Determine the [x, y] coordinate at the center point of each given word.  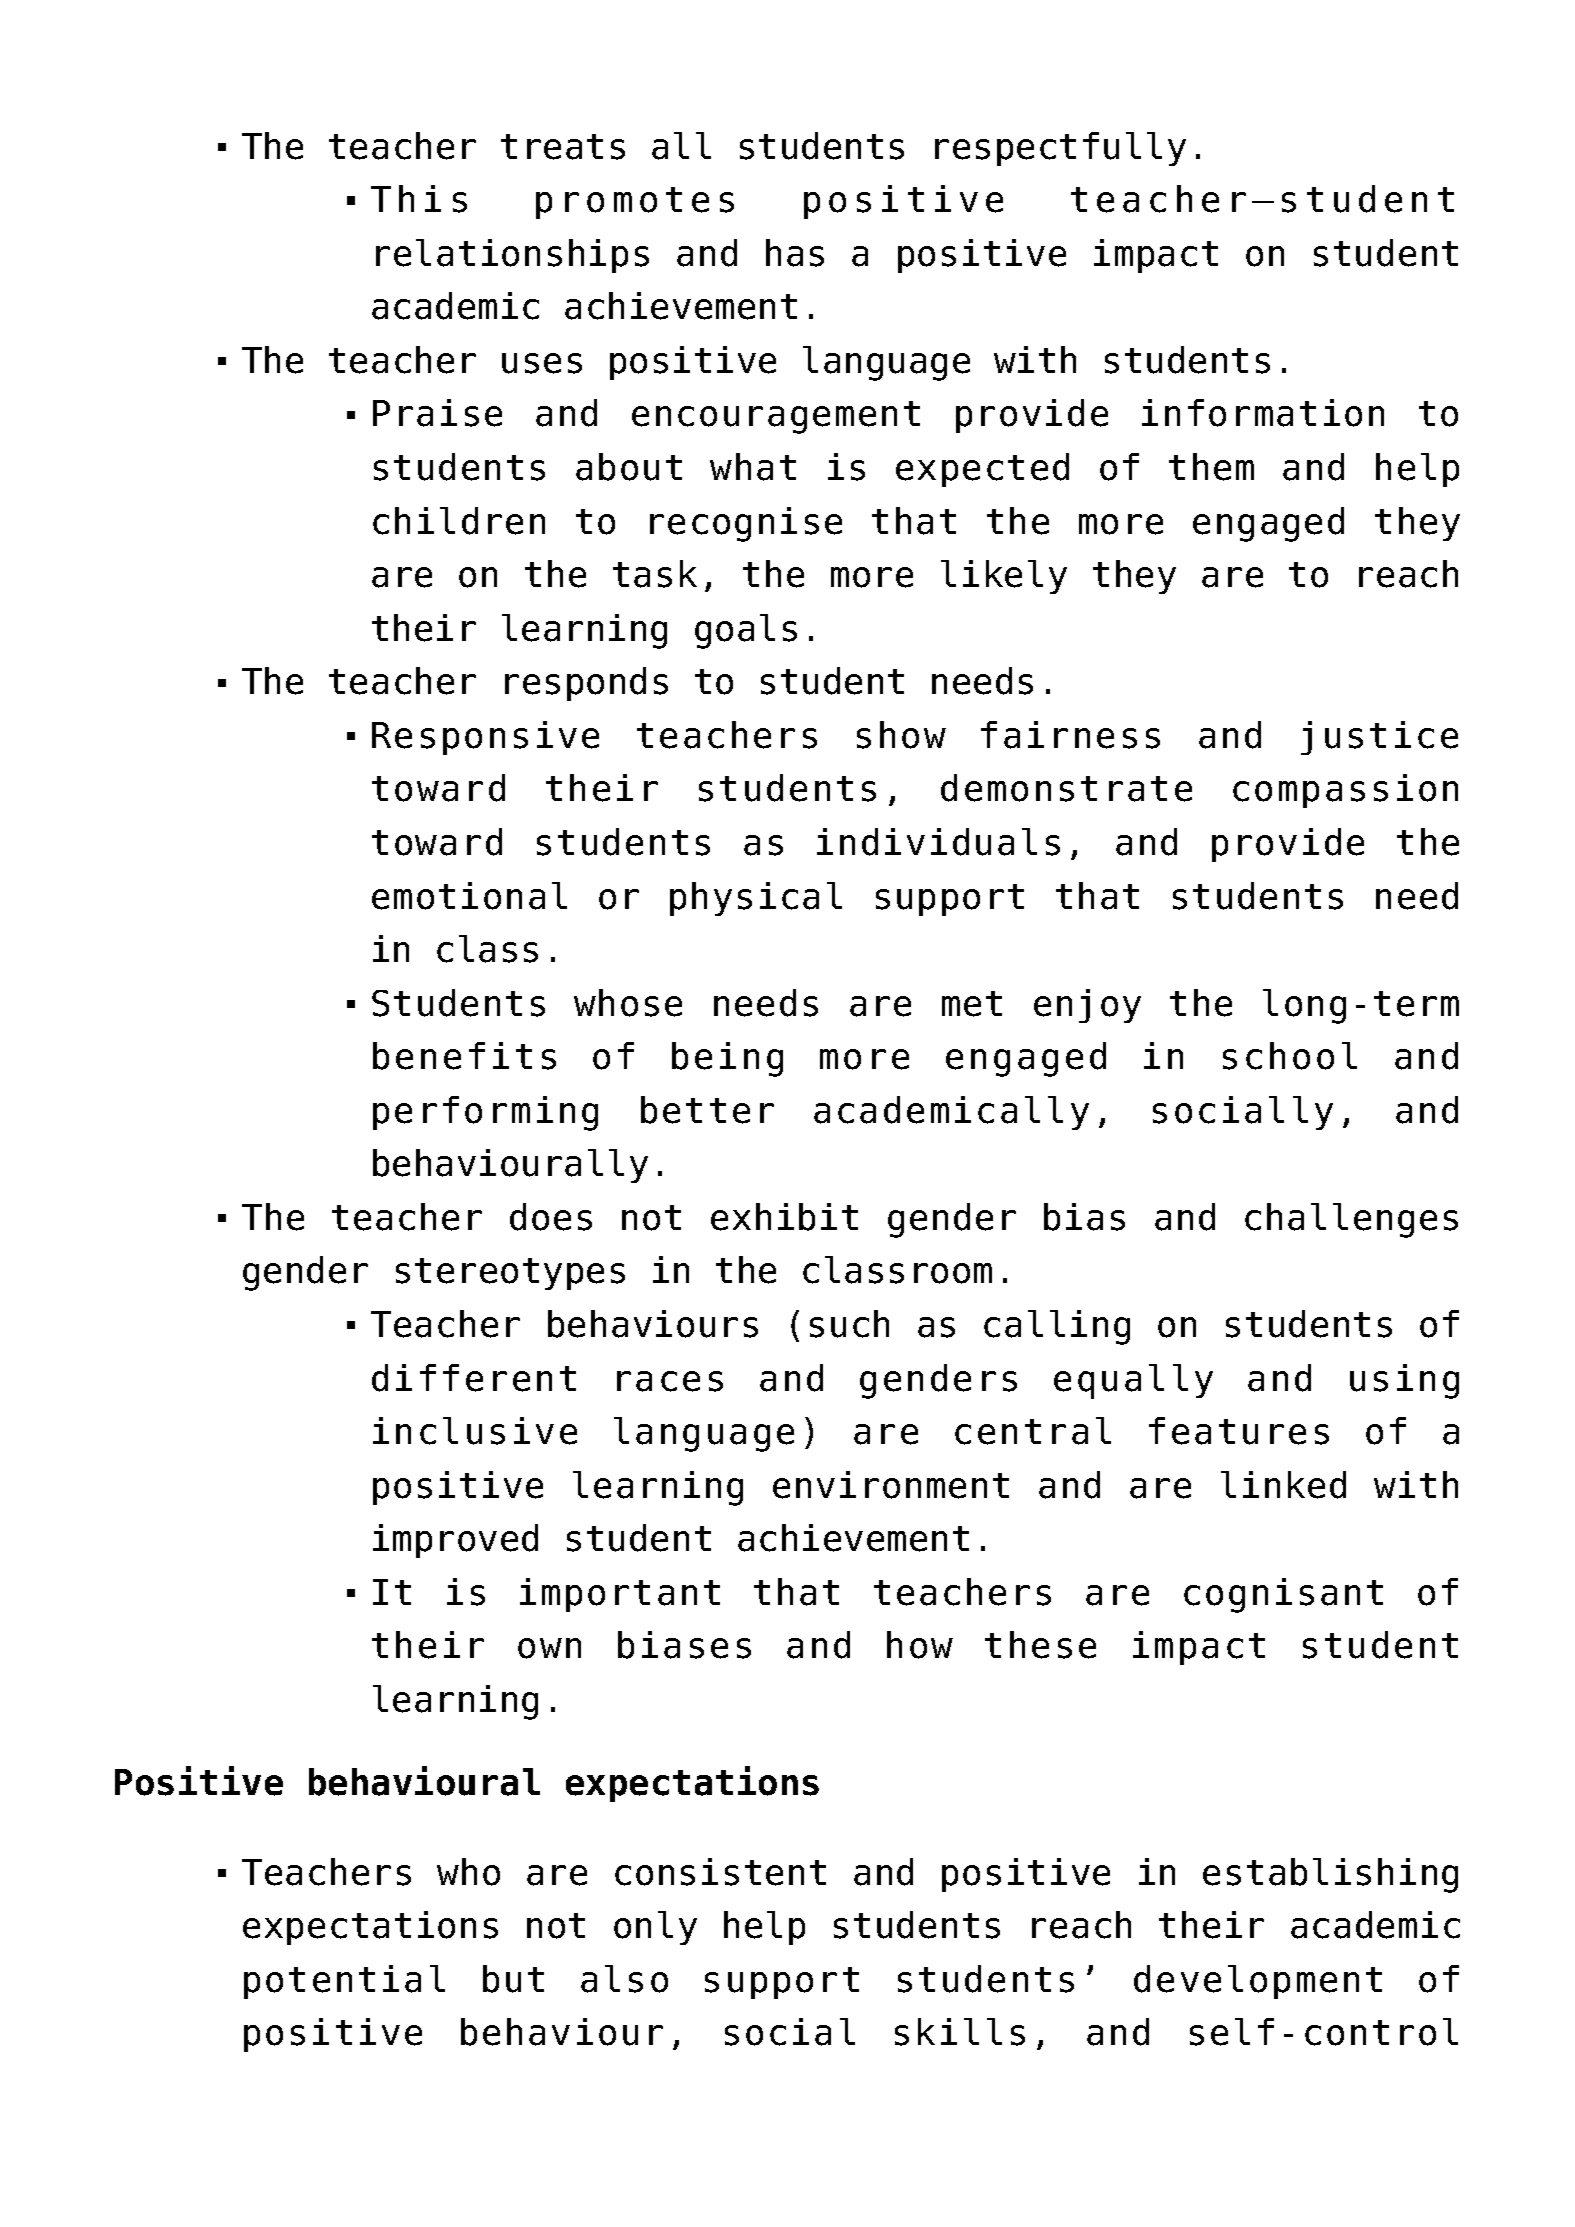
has [795, 253]
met [972, 1004]
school [1290, 1056]
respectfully [1060, 149]
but [513, 1979]
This [419, 199]
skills [960, 2032]
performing [485, 1113]
